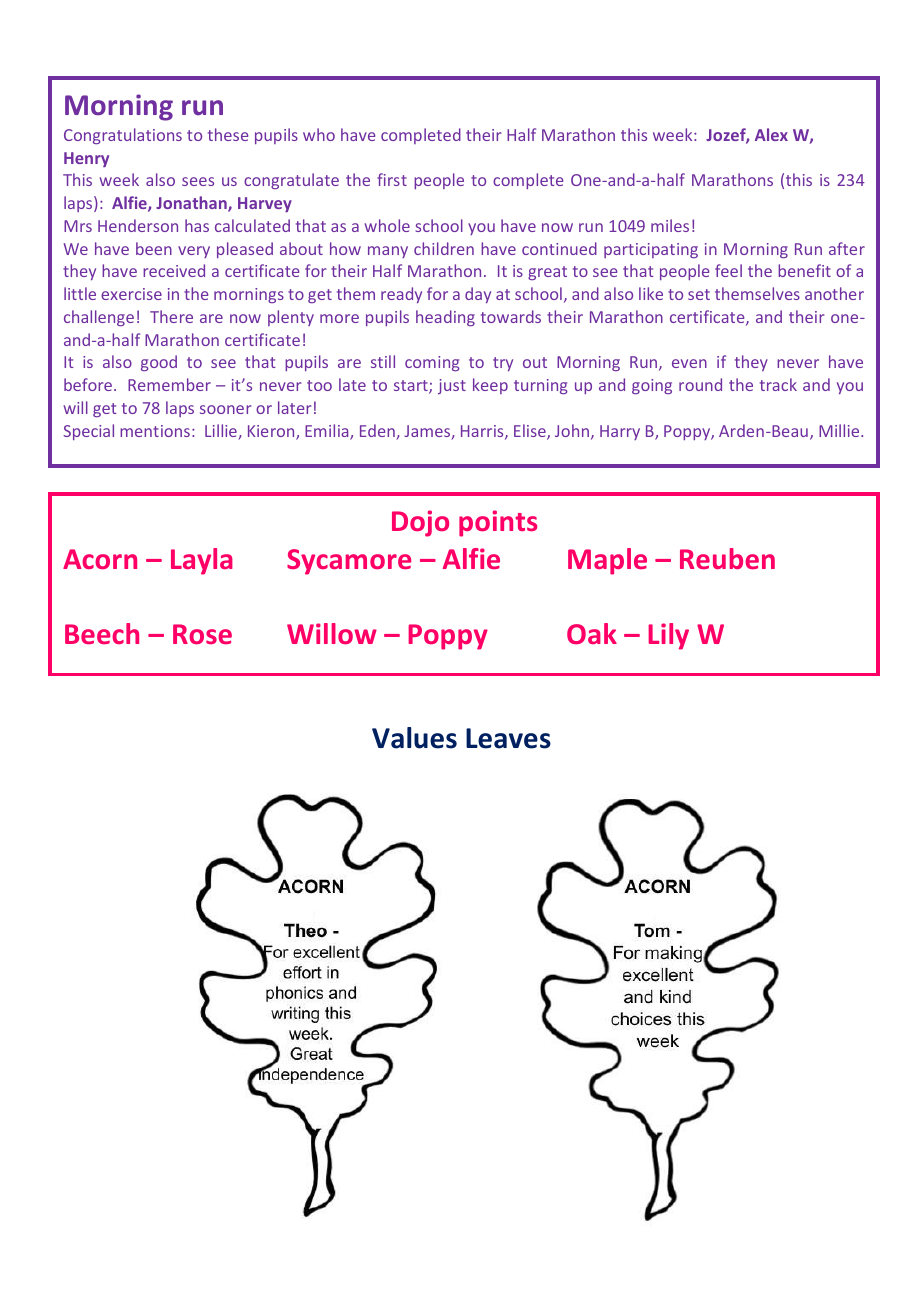 Image resolution: width=924 pixels, height=1308 pixels. What do you see at coordinates (478, 295) in the page?
I see `day` at bounding box center [478, 295].
